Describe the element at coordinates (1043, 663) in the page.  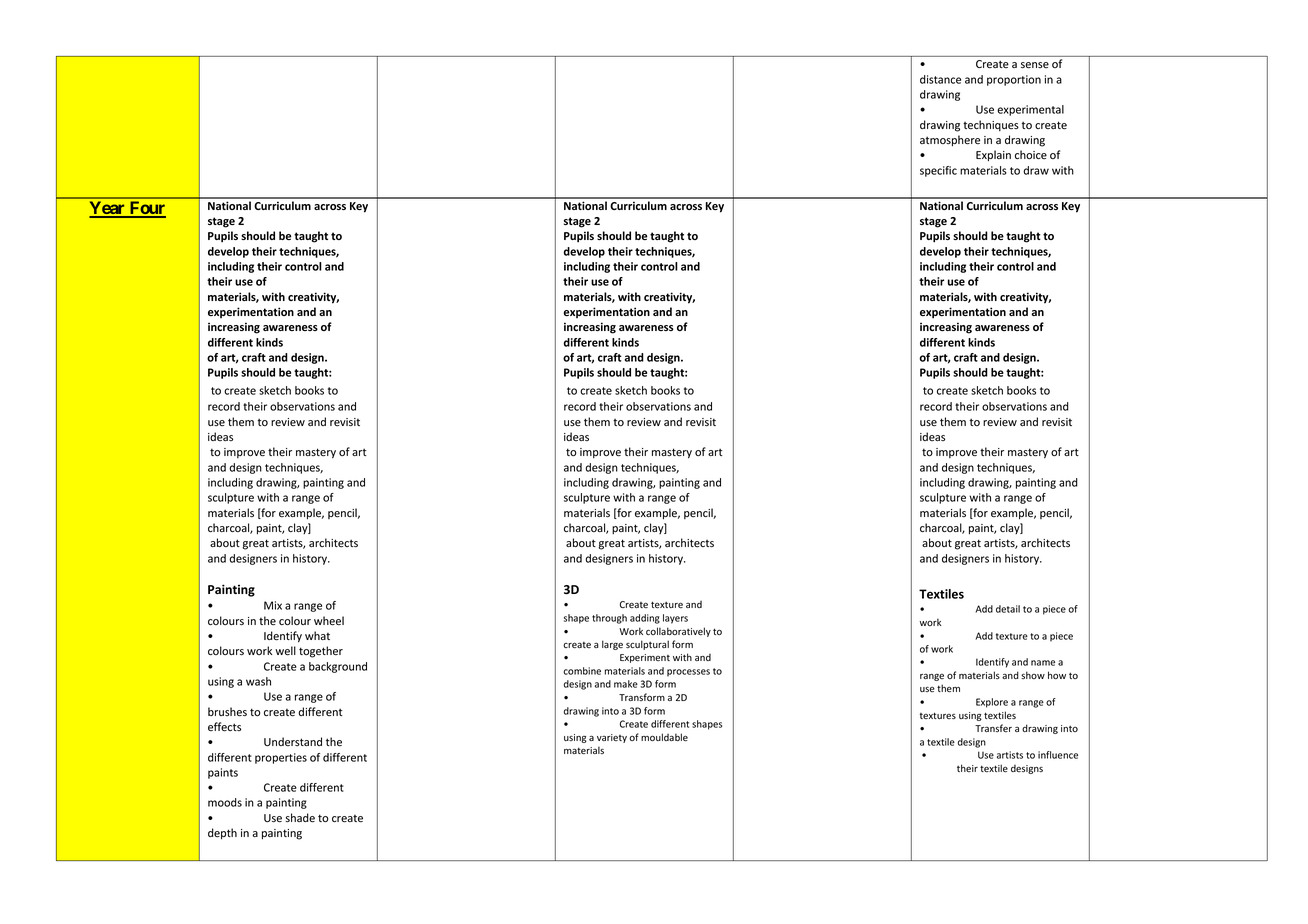
I see `name` at that location.
